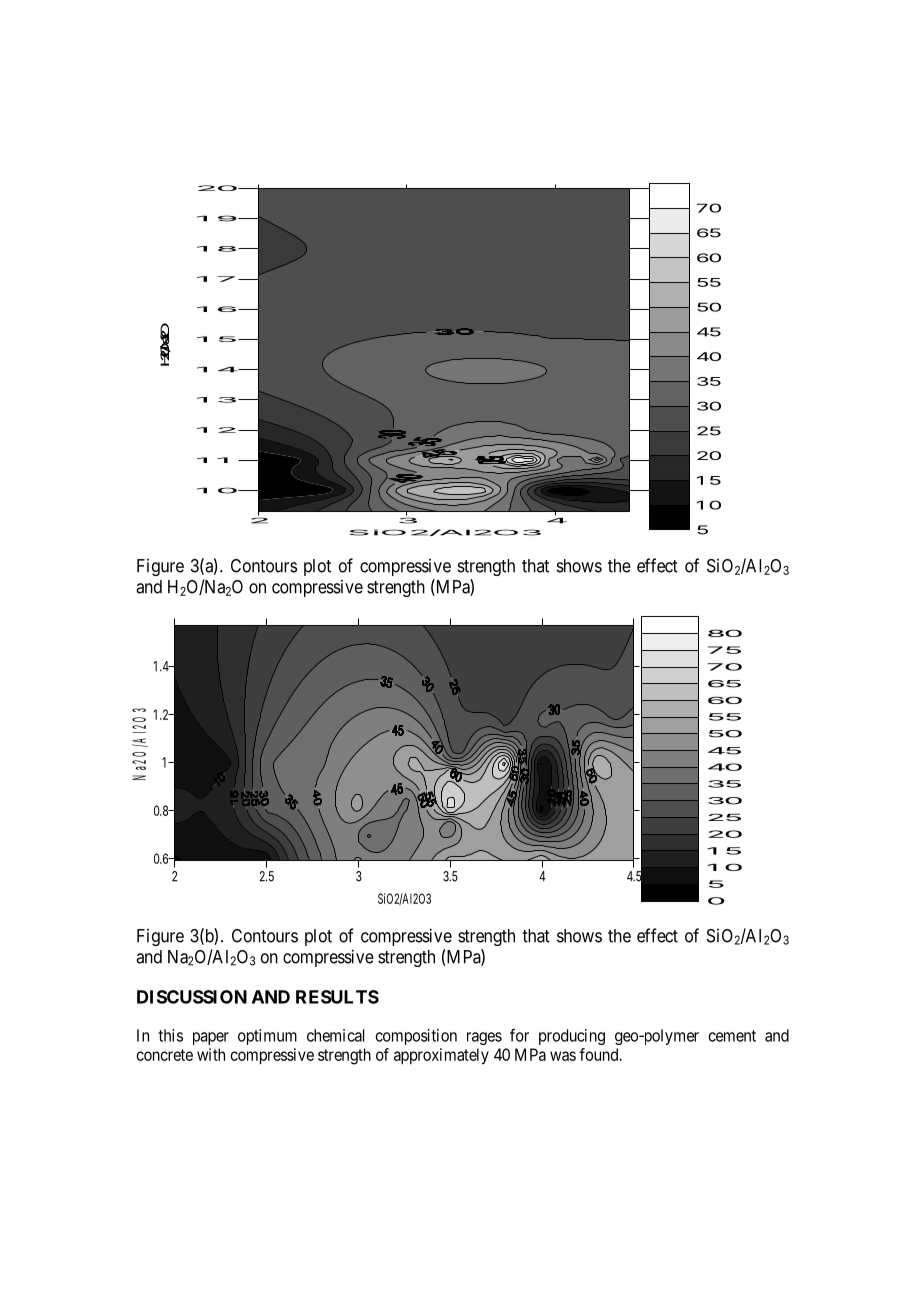  What do you see at coordinates (211, 1054) in the document?
I see `with` at bounding box center [211, 1054].
